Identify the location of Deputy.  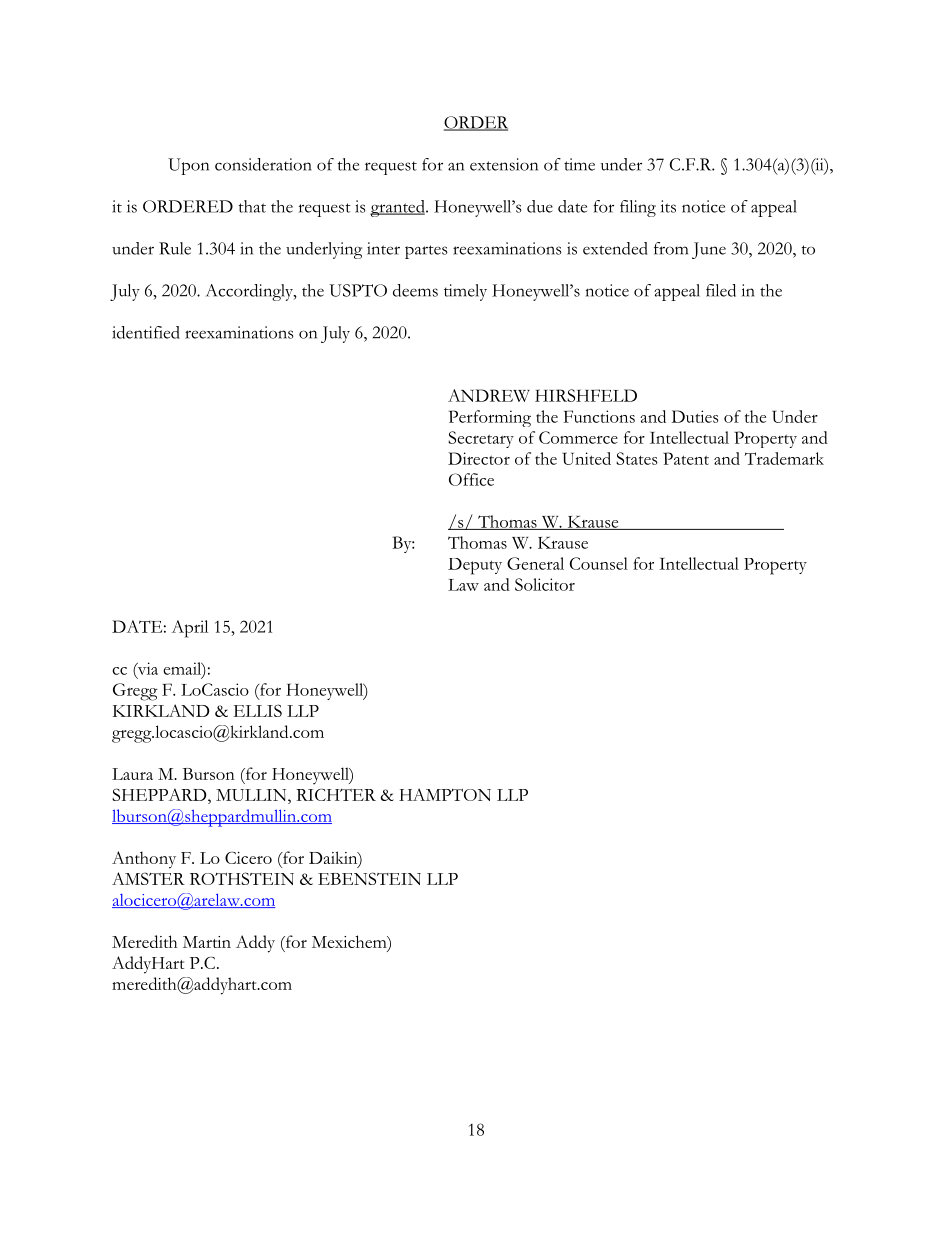
(475, 566).
